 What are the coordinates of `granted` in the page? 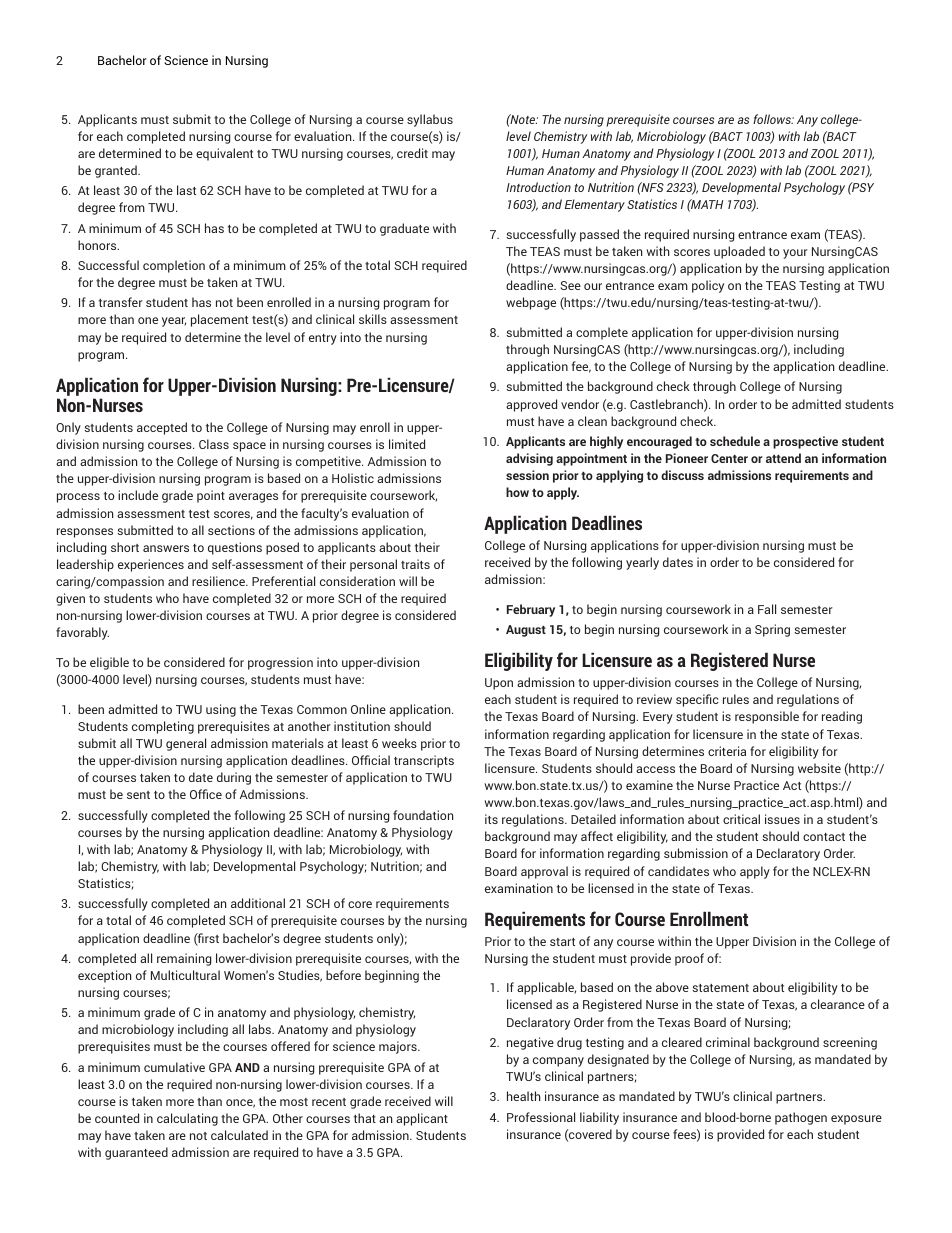 It's located at (117, 171).
